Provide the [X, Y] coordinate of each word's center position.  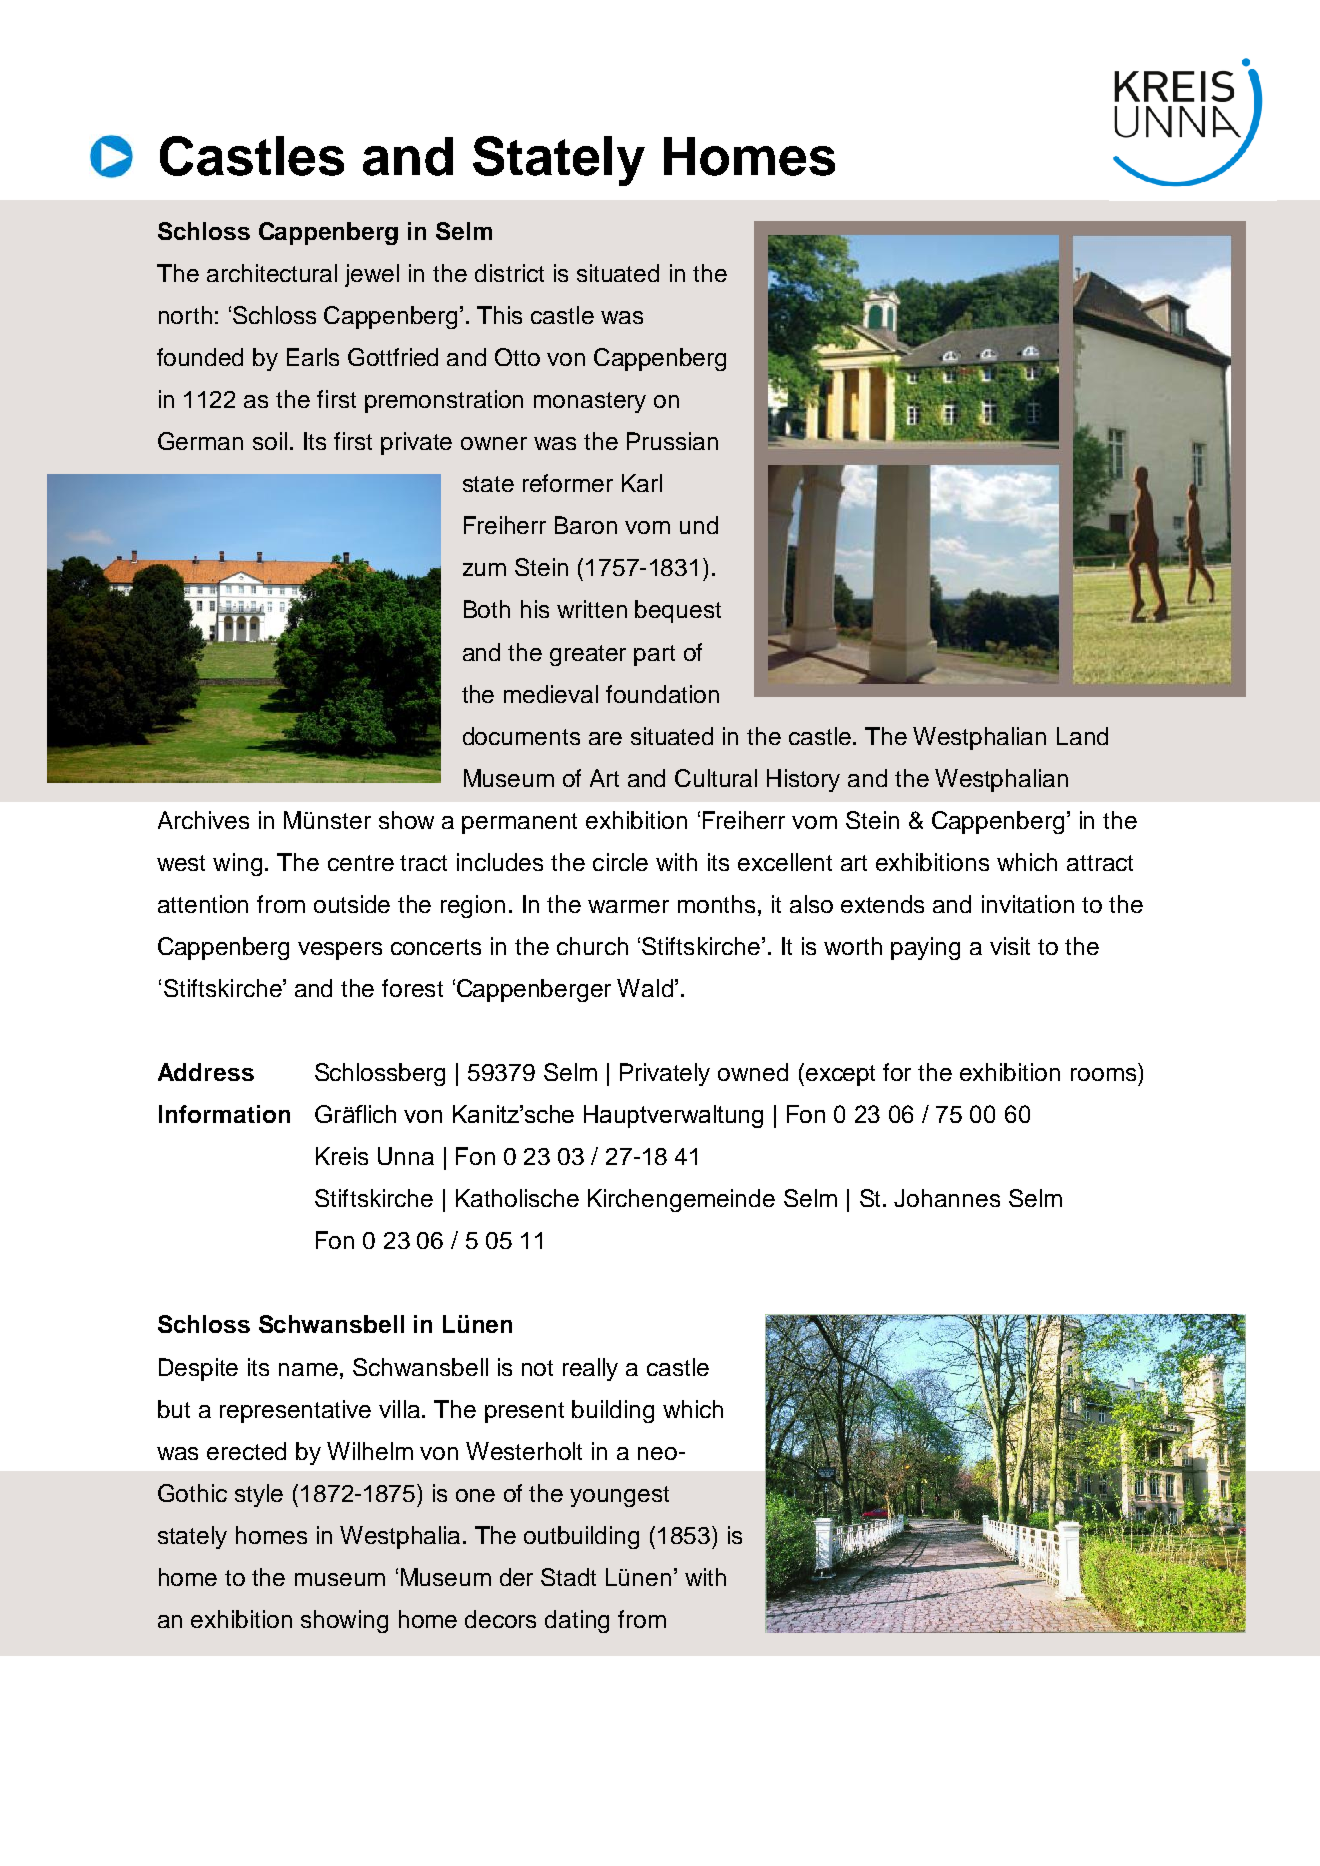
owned [753, 1072]
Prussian [672, 441]
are [605, 738]
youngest [619, 1496]
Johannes [947, 1198]
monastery [590, 402]
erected [246, 1451]
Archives [203, 820]
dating [577, 1621]
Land [1082, 736]
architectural [272, 273]
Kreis [342, 1156]
